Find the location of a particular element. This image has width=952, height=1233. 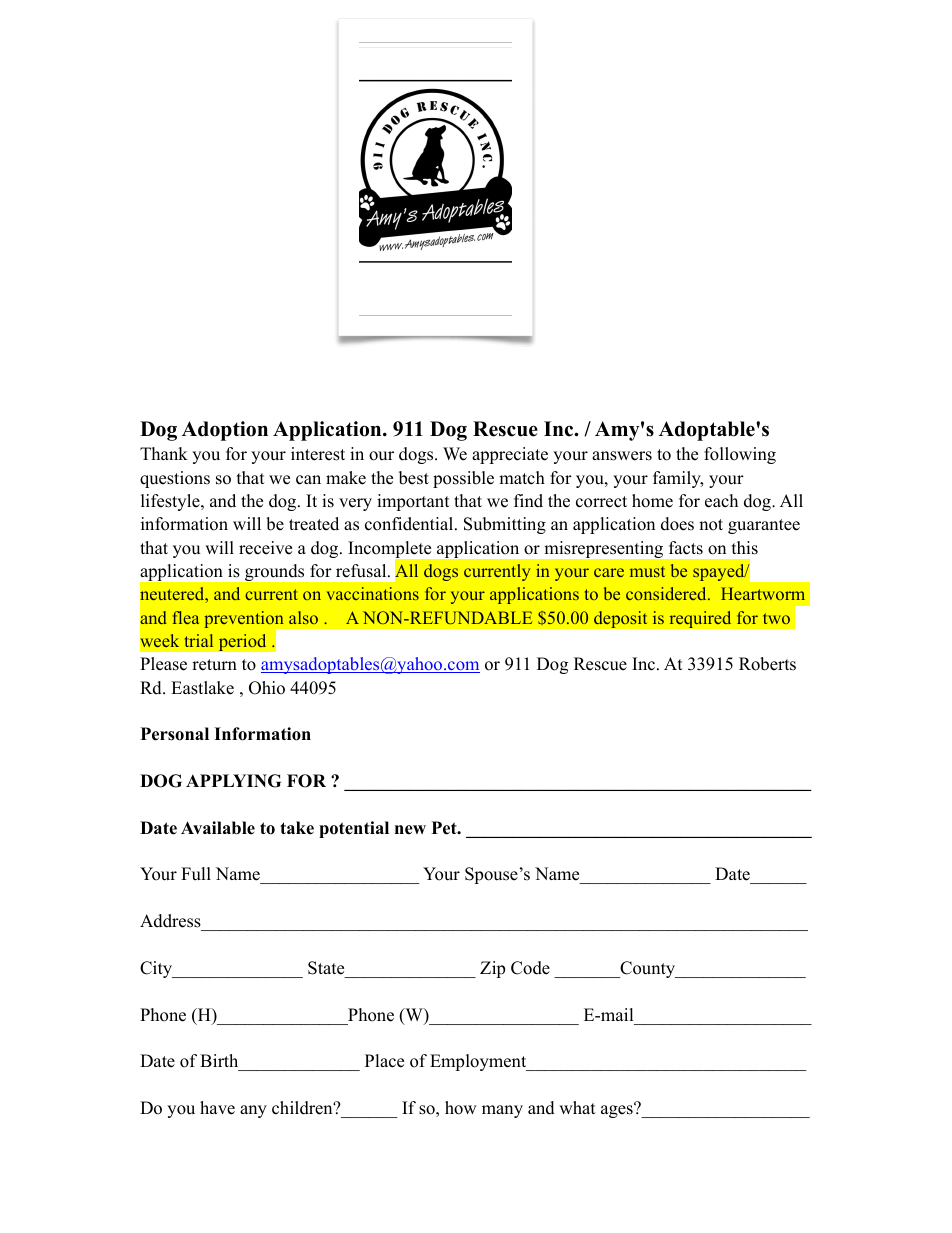

new is located at coordinates (410, 830).
